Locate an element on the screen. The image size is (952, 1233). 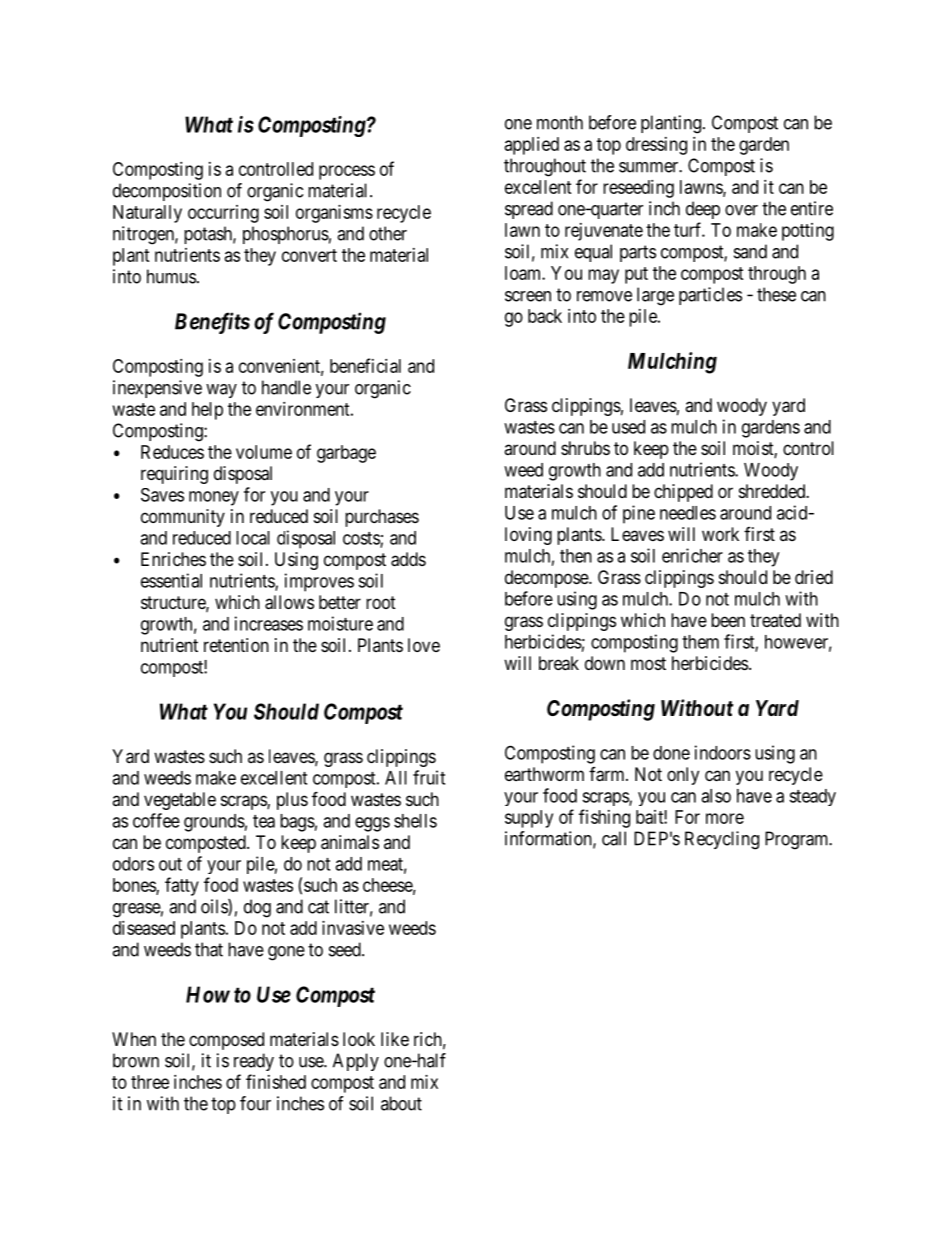
dressing is located at coordinates (656, 146).
